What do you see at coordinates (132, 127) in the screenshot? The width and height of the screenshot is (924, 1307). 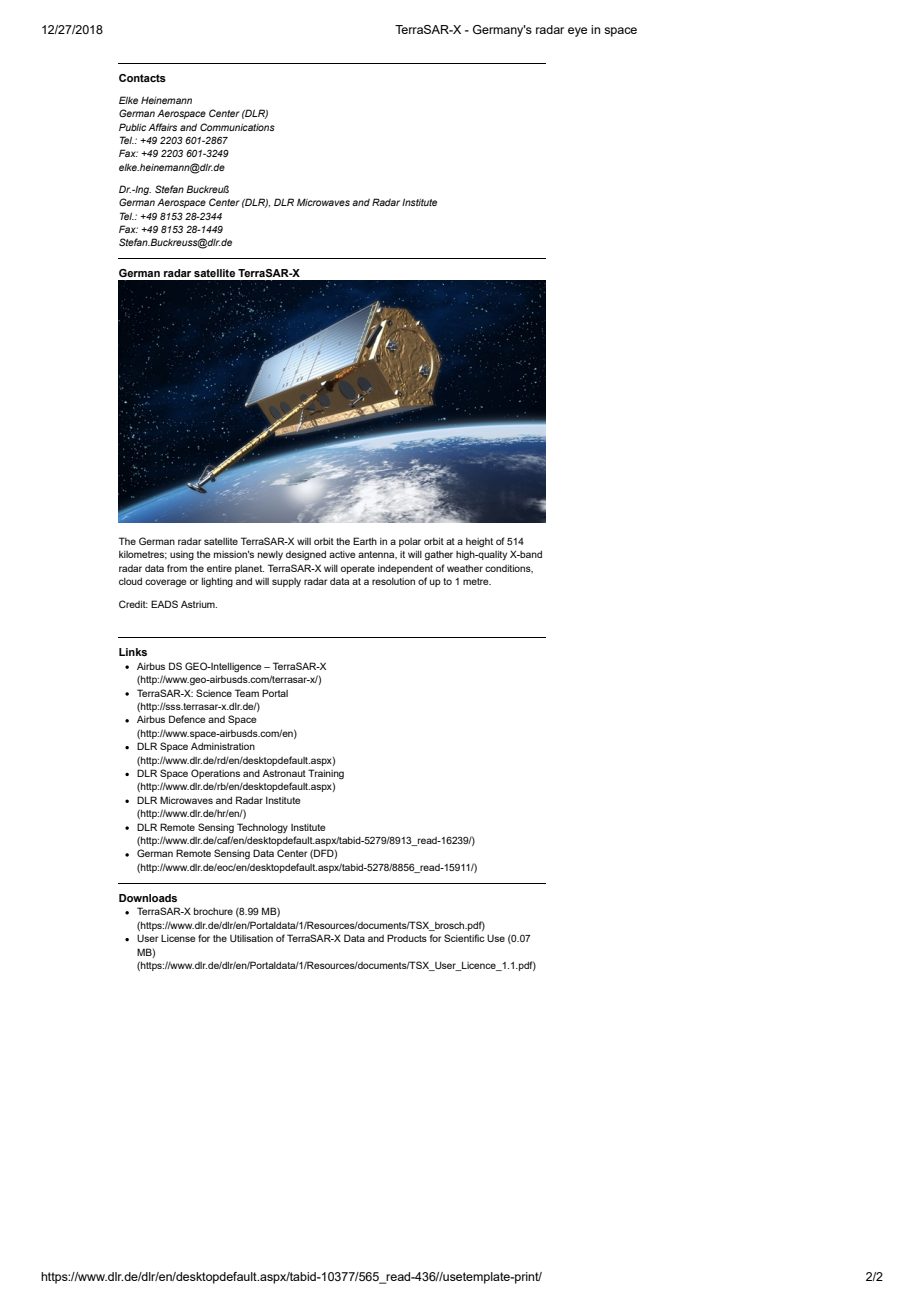 I see `Public` at bounding box center [132, 127].
